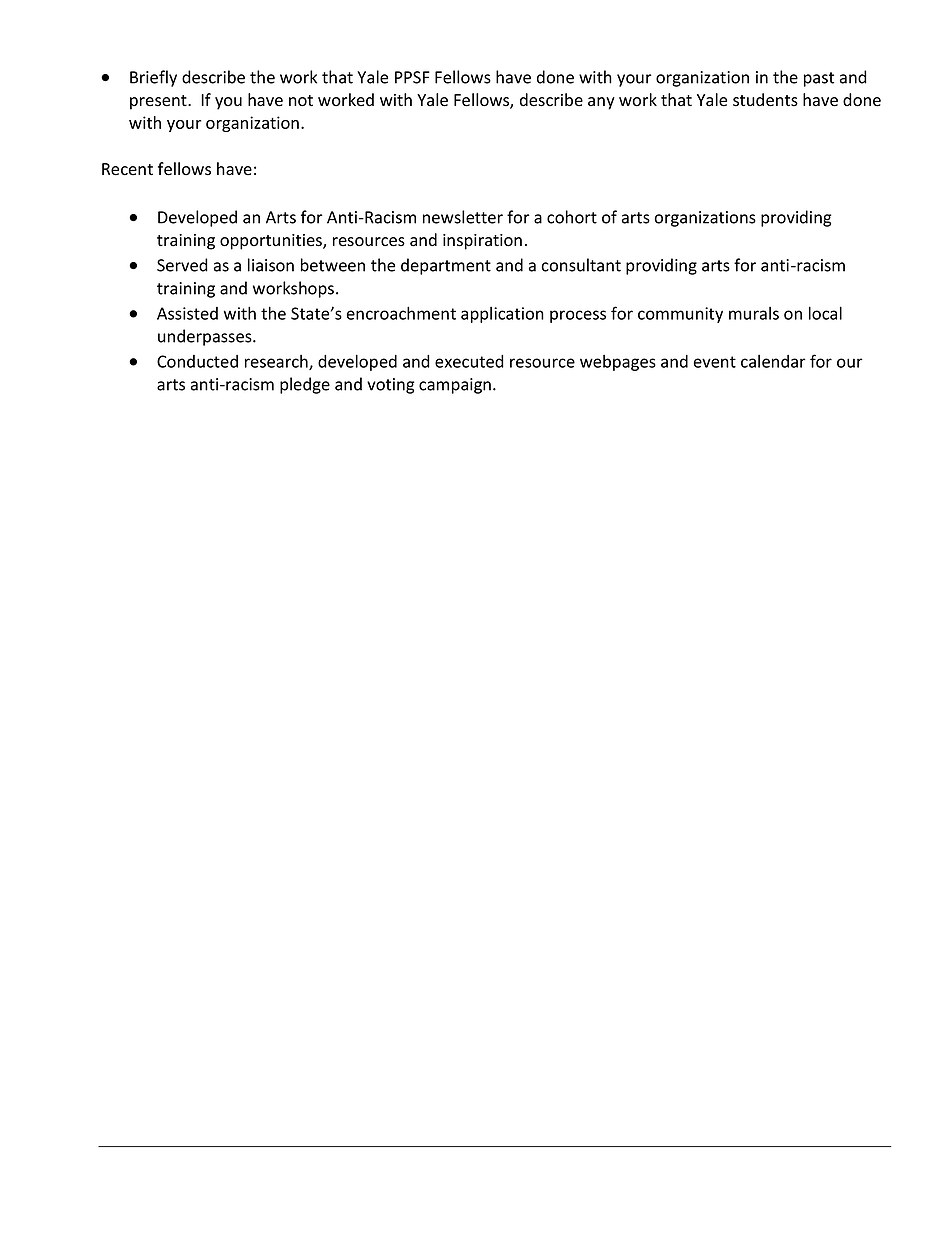  I want to click on consultant, so click(581, 265).
